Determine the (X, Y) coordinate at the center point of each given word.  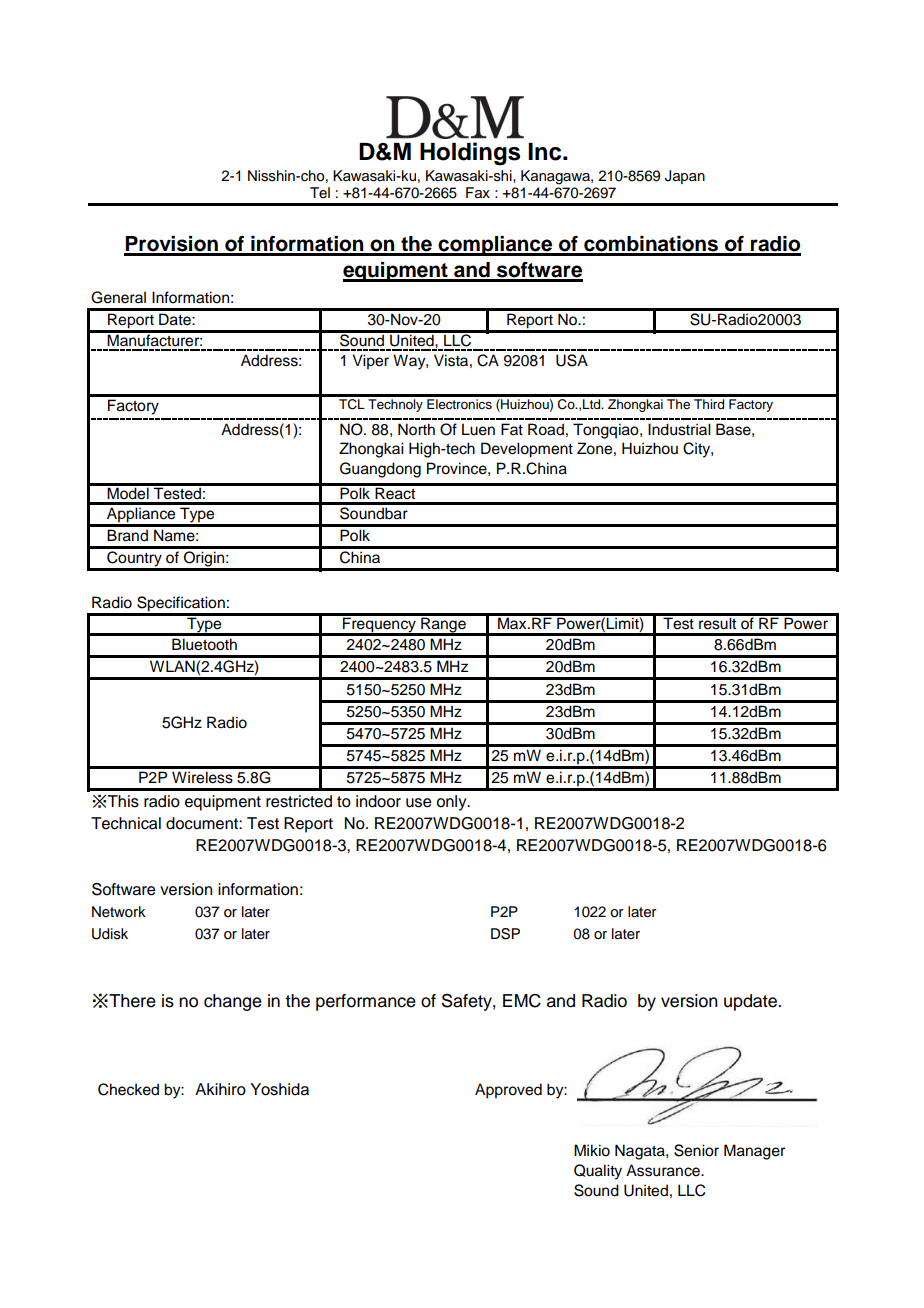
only (453, 803)
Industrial (679, 429)
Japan (685, 177)
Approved (508, 1091)
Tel (320, 192)
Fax (478, 193)
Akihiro (220, 1089)
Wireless (202, 777)
